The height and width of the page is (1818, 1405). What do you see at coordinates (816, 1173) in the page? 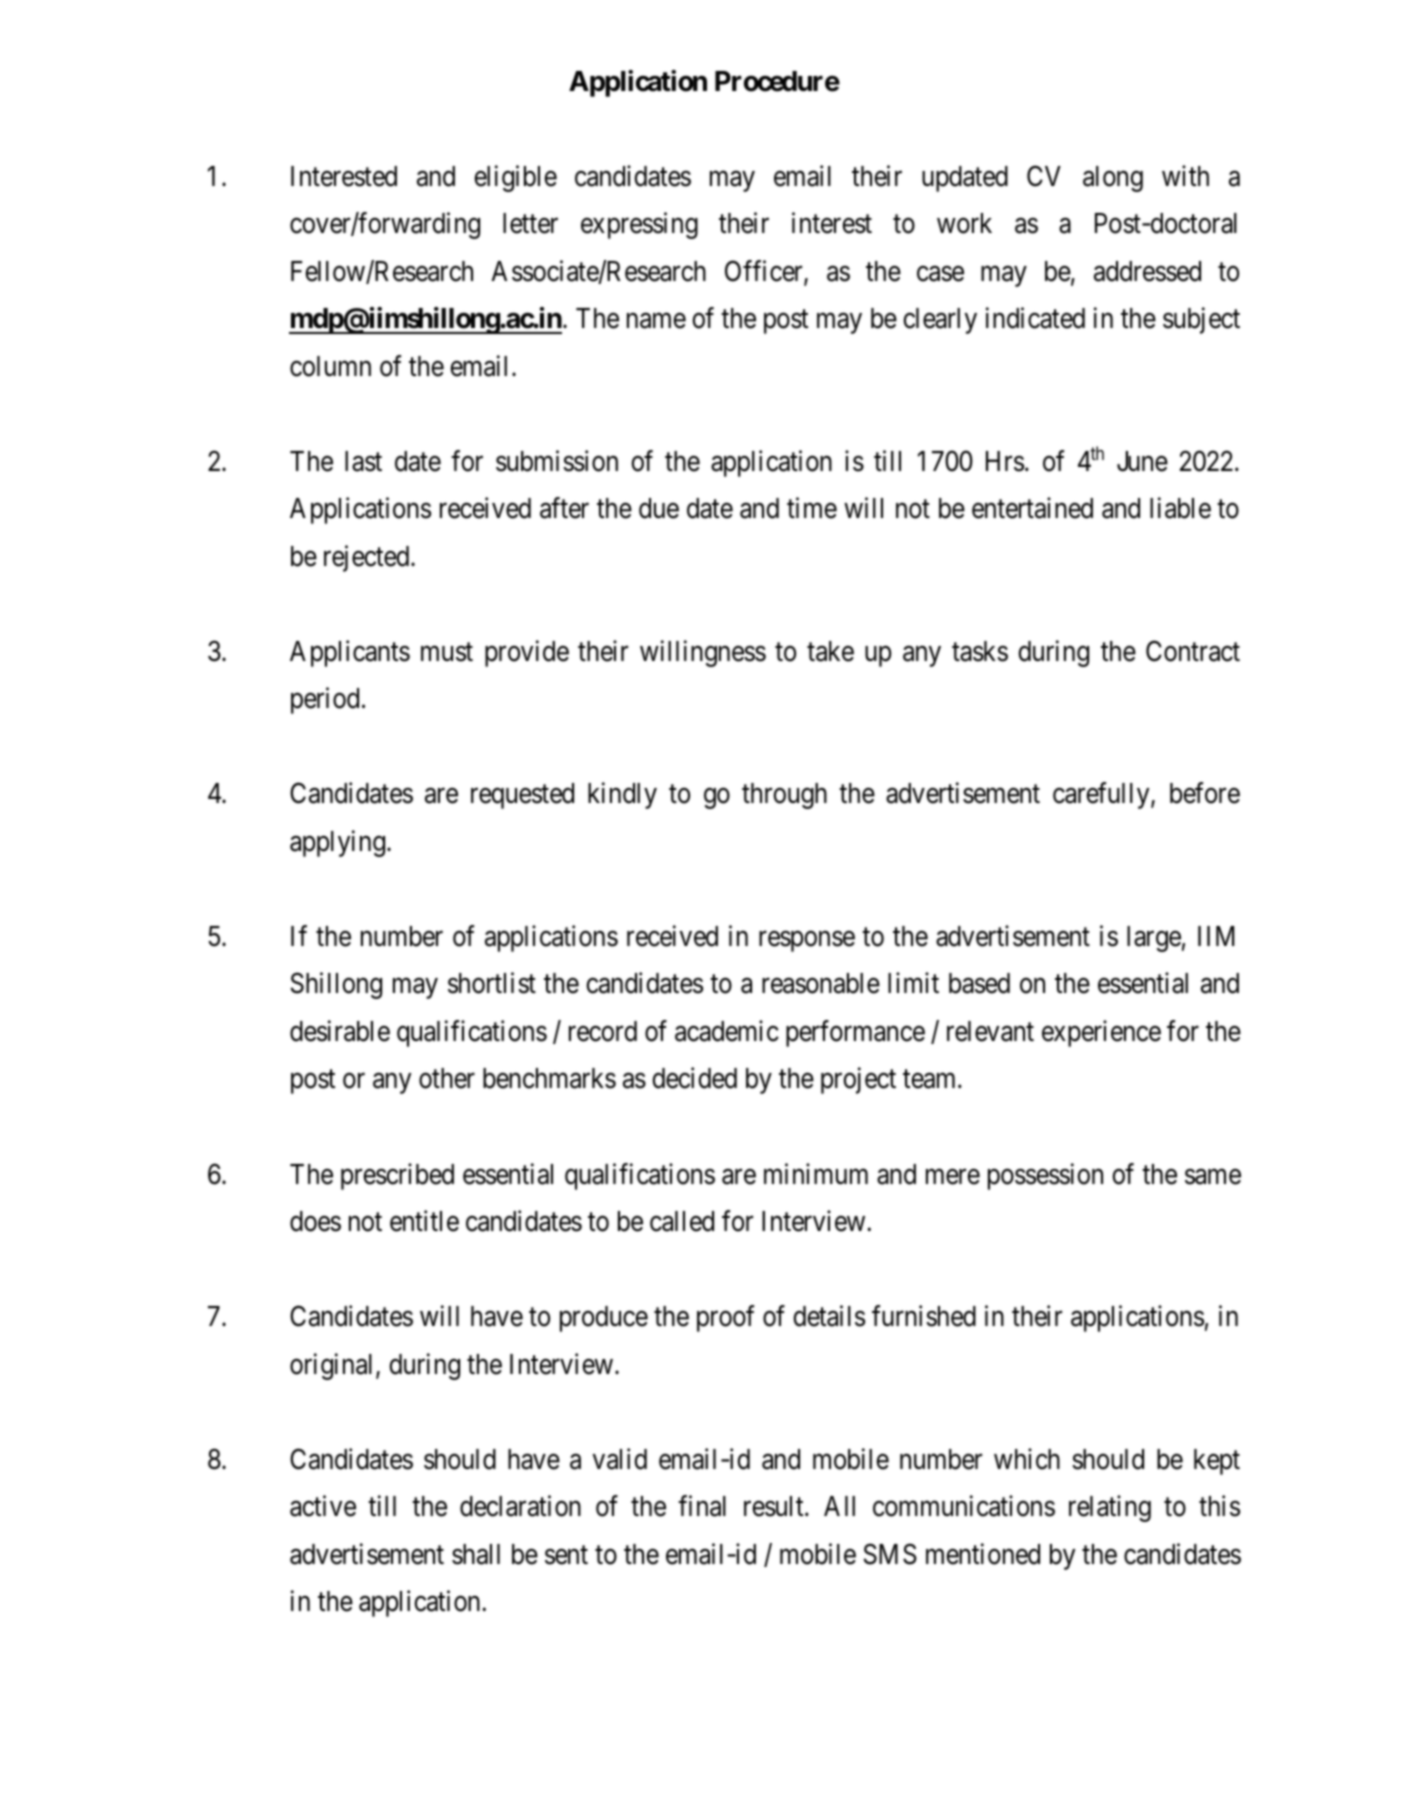
I see `minimum` at bounding box center [816, 1173].
